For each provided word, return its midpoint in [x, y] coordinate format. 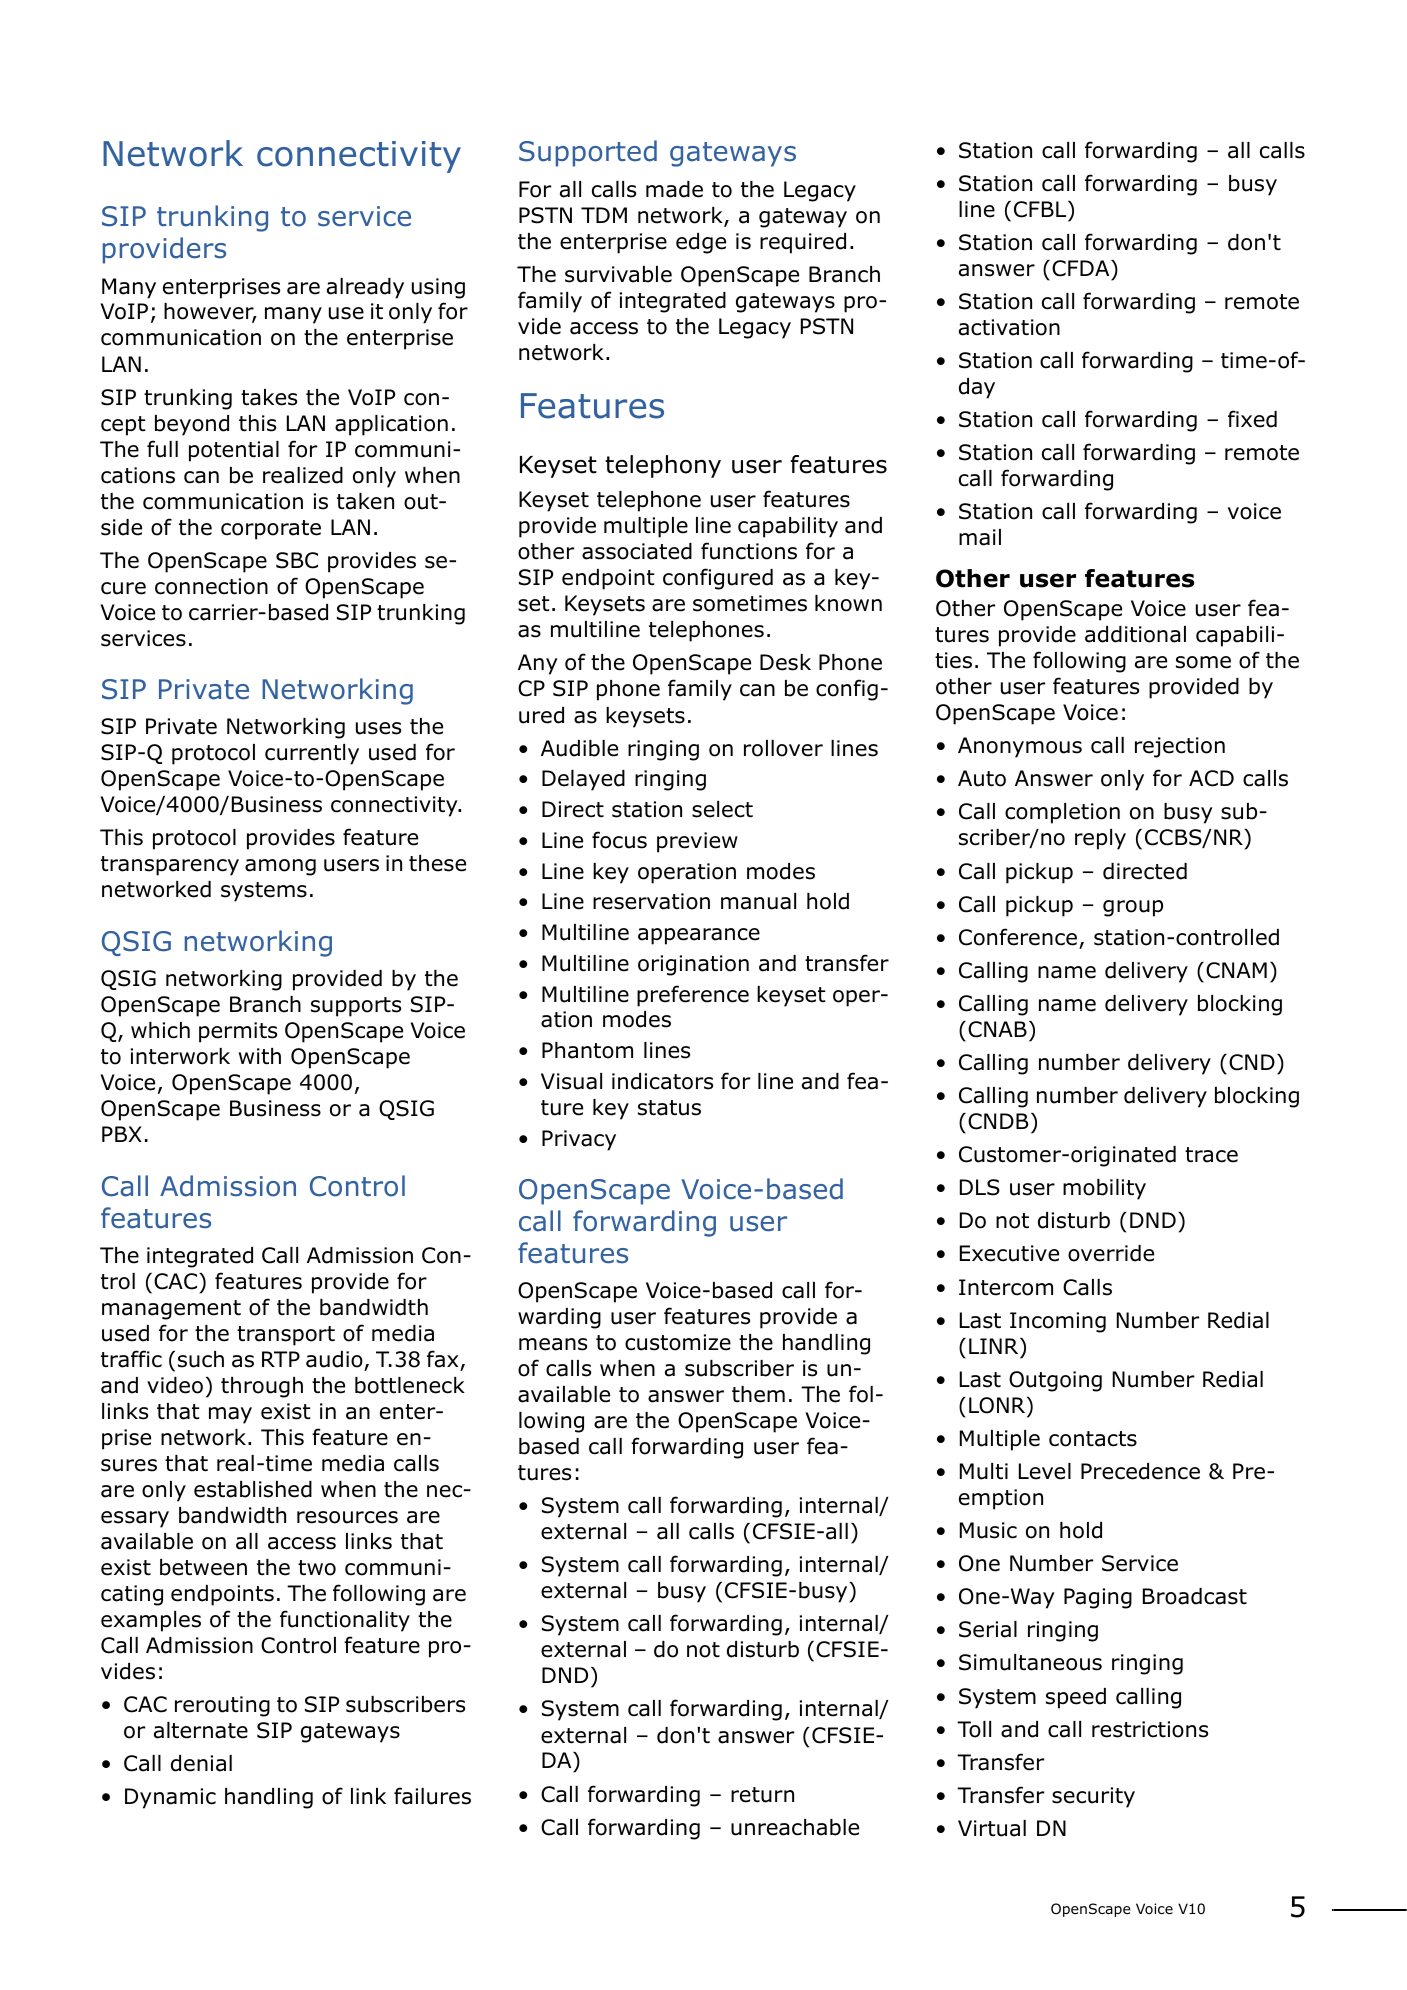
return [762, 1795]
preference [693, 996]
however [210, 313]
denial [201, 1763]
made [674, 189]
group [1133, 908]
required [803, 243]
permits [238, 1032]
